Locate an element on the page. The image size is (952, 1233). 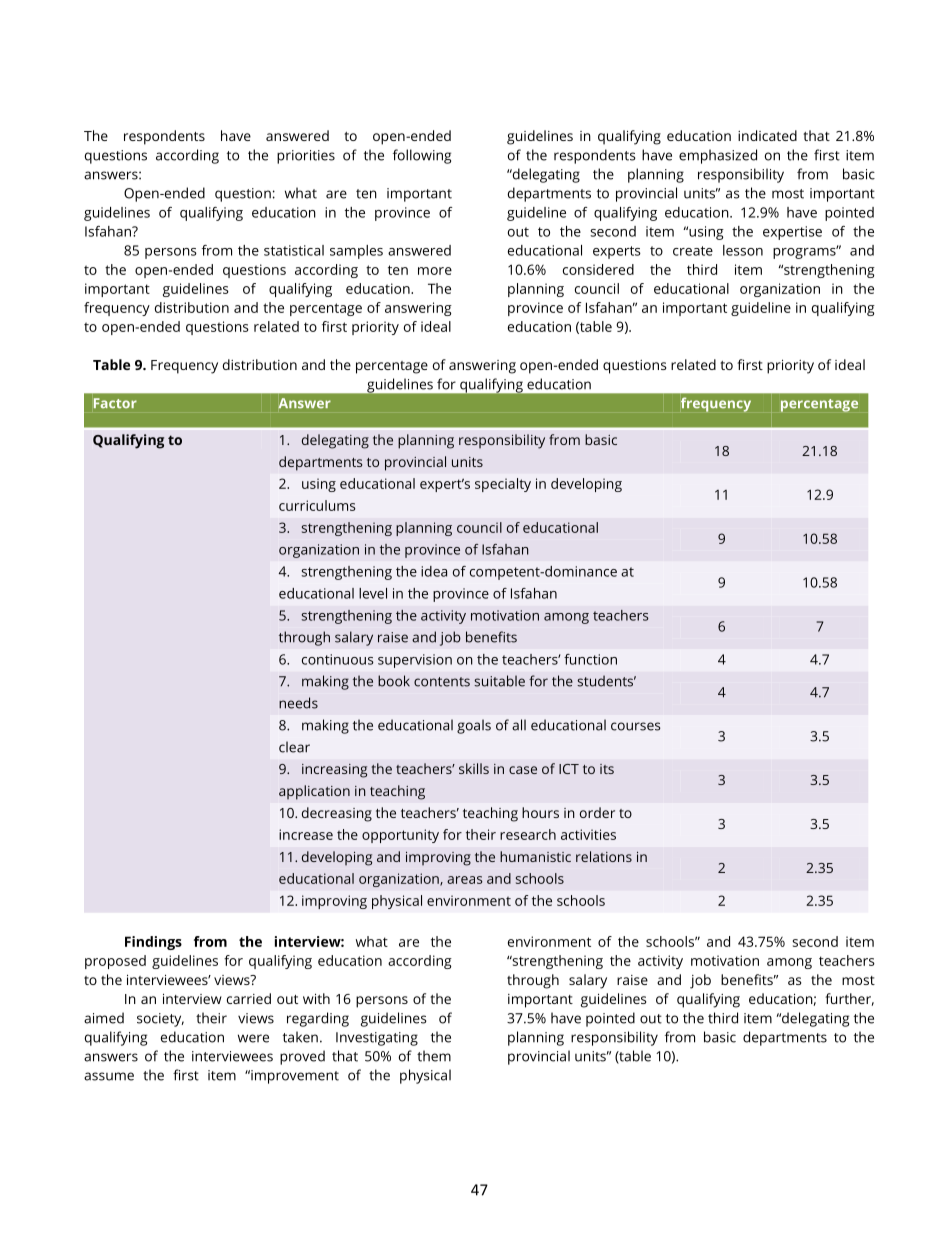
following is located at coordinates (422, 156).
